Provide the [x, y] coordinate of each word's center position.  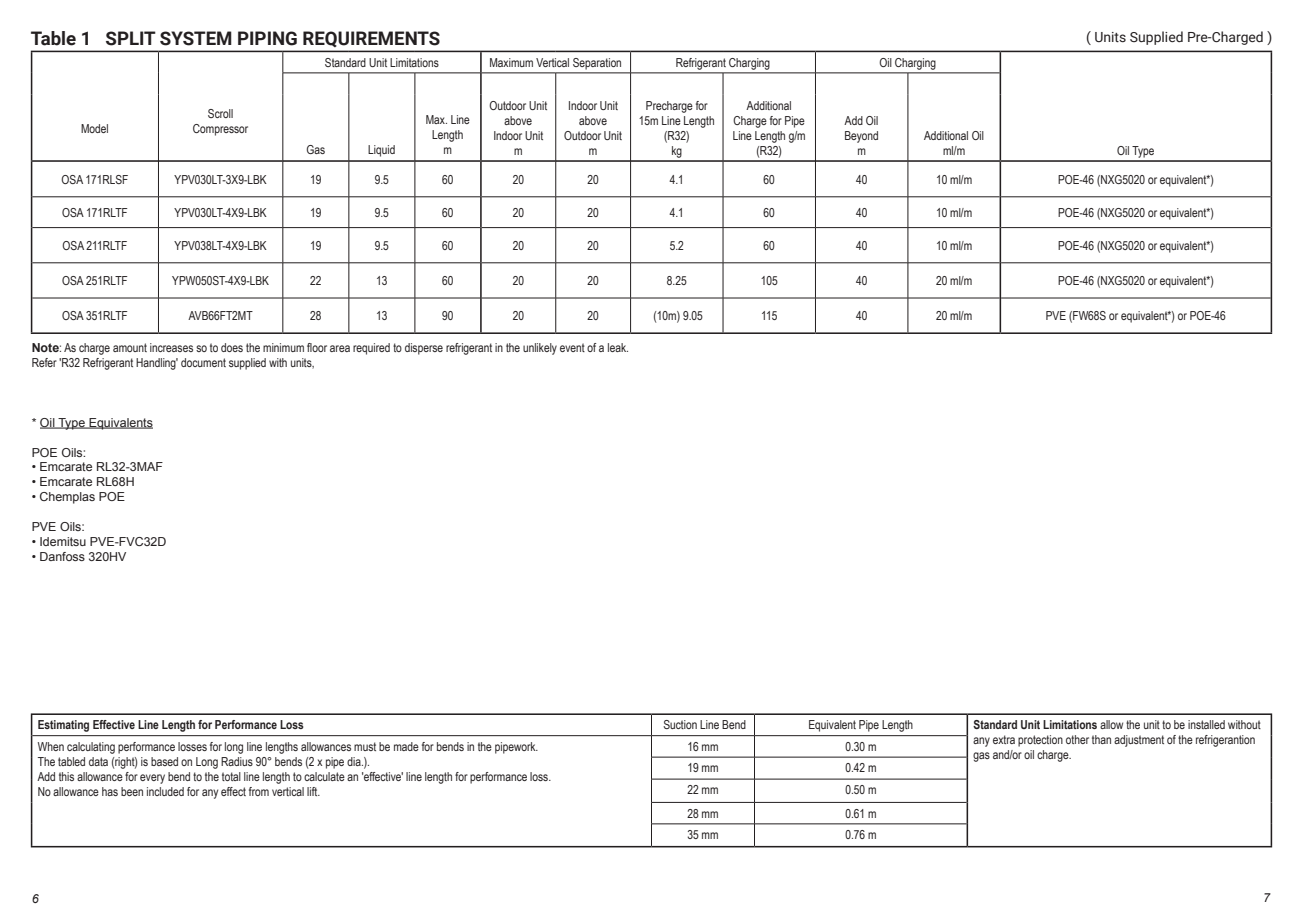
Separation [597, 63]
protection [1040, 741]
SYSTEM [196, 38]
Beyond [861, 137]
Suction [680, 724]
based [164, 761]
